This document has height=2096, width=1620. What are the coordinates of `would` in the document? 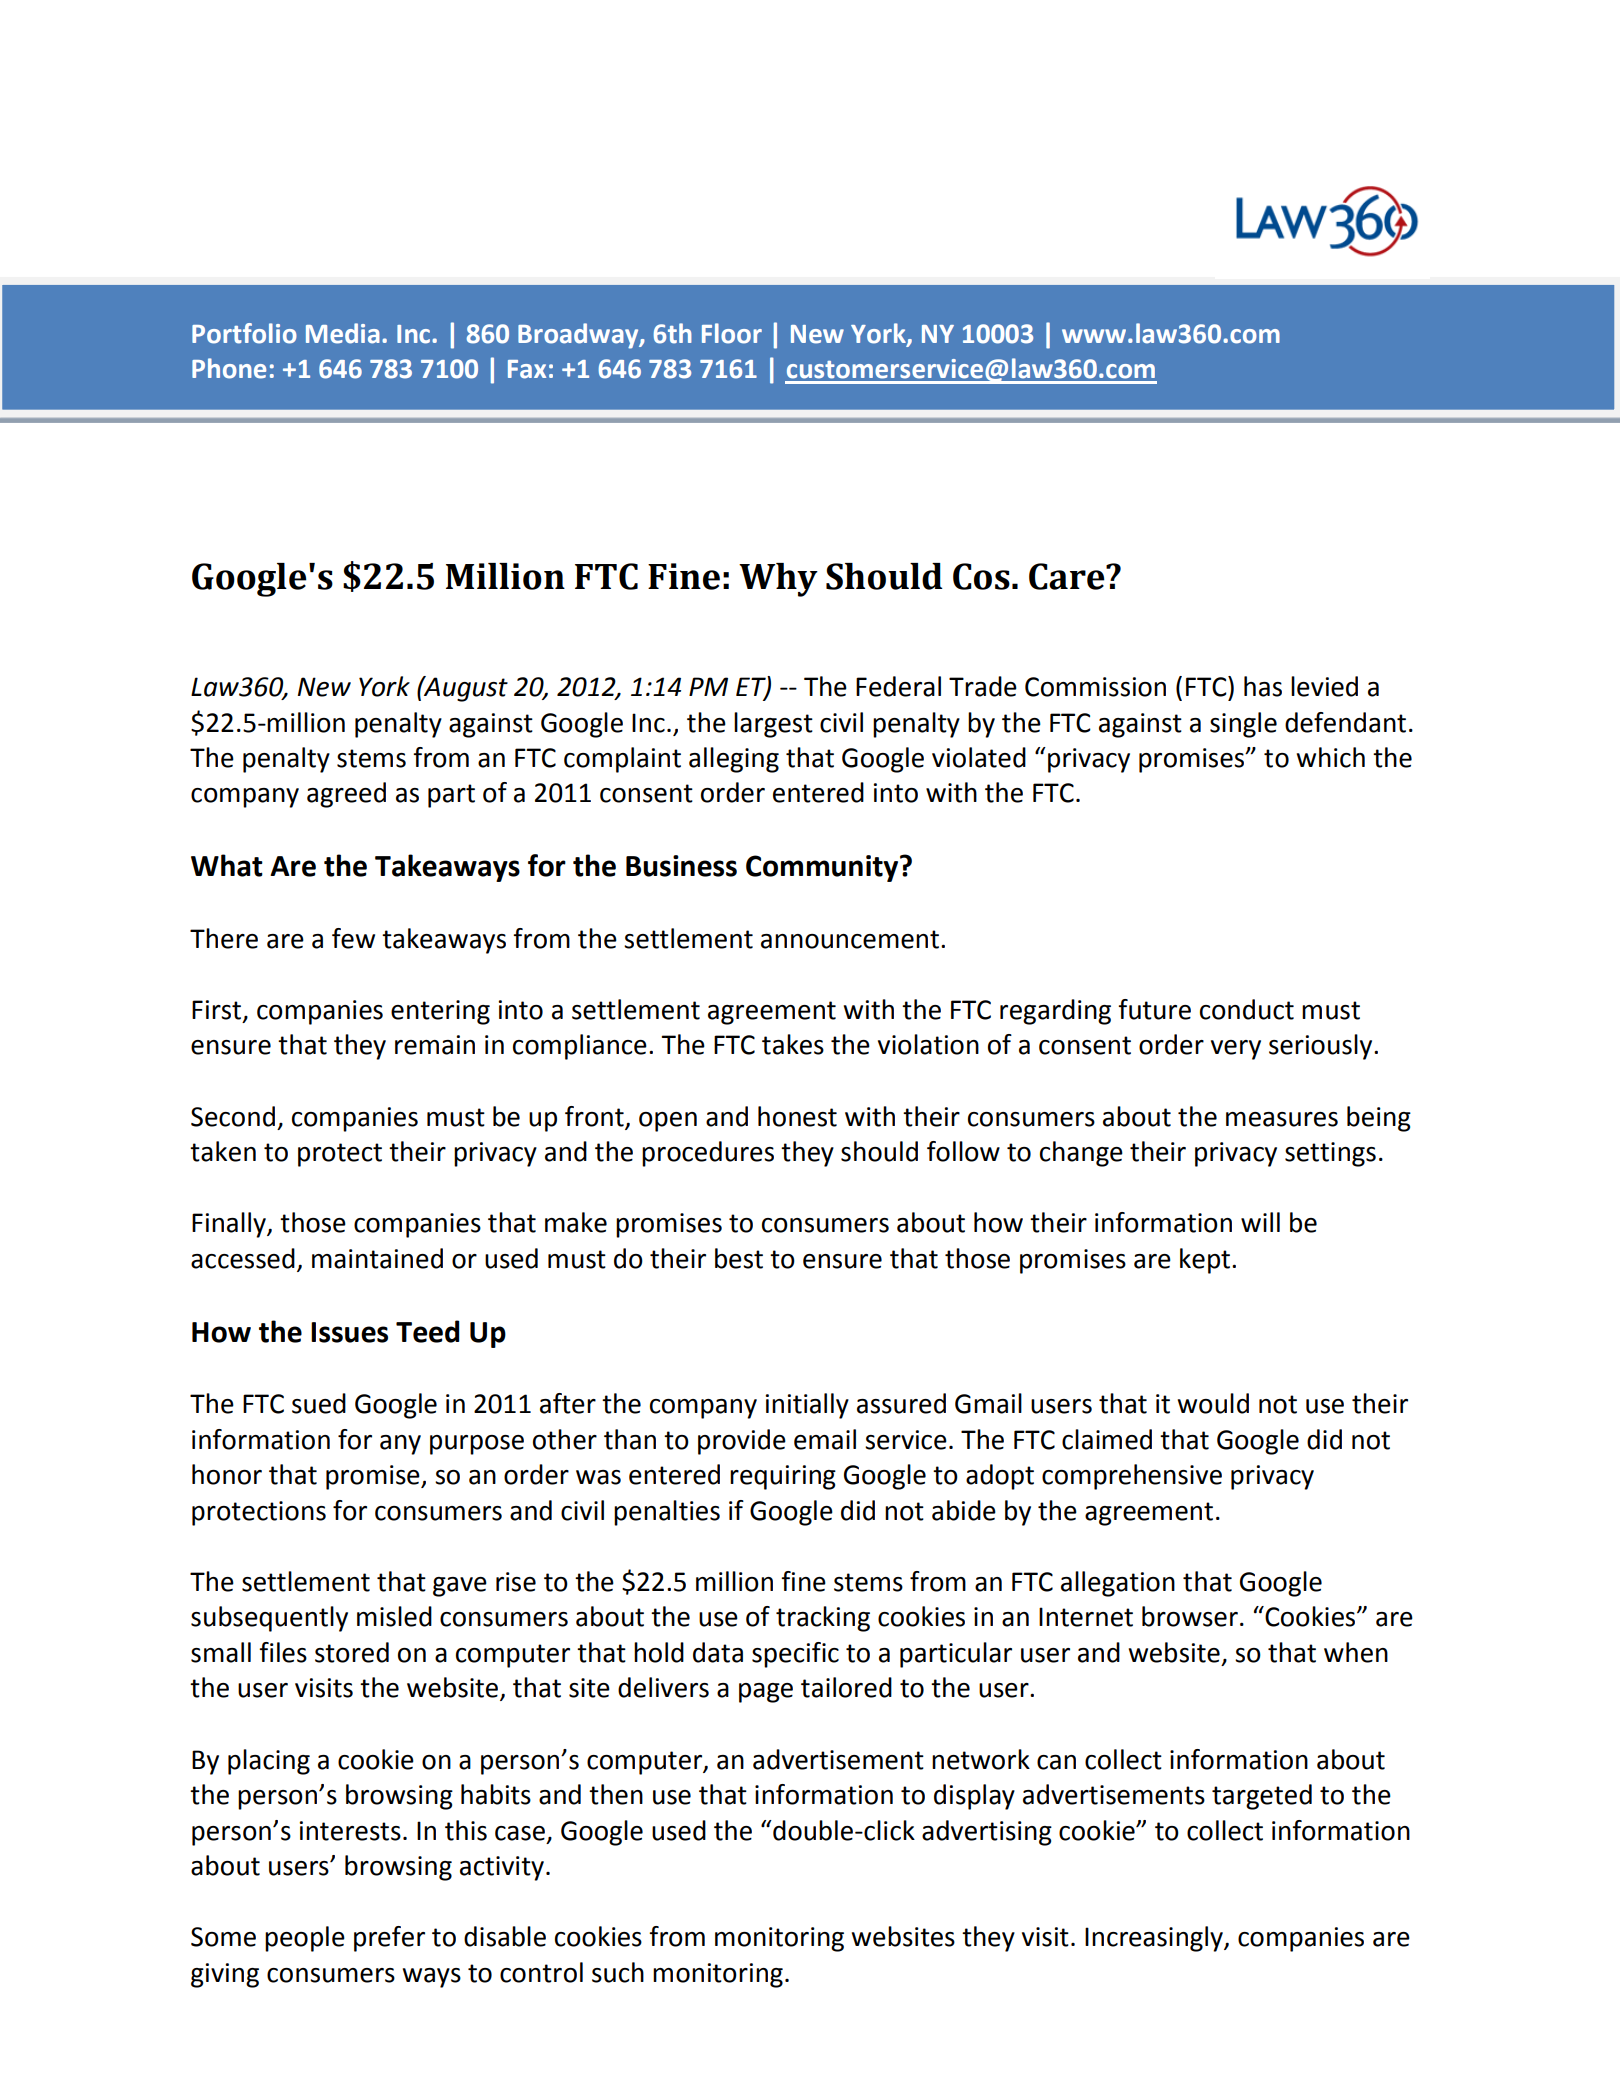 It's located at (1213, 1403).
